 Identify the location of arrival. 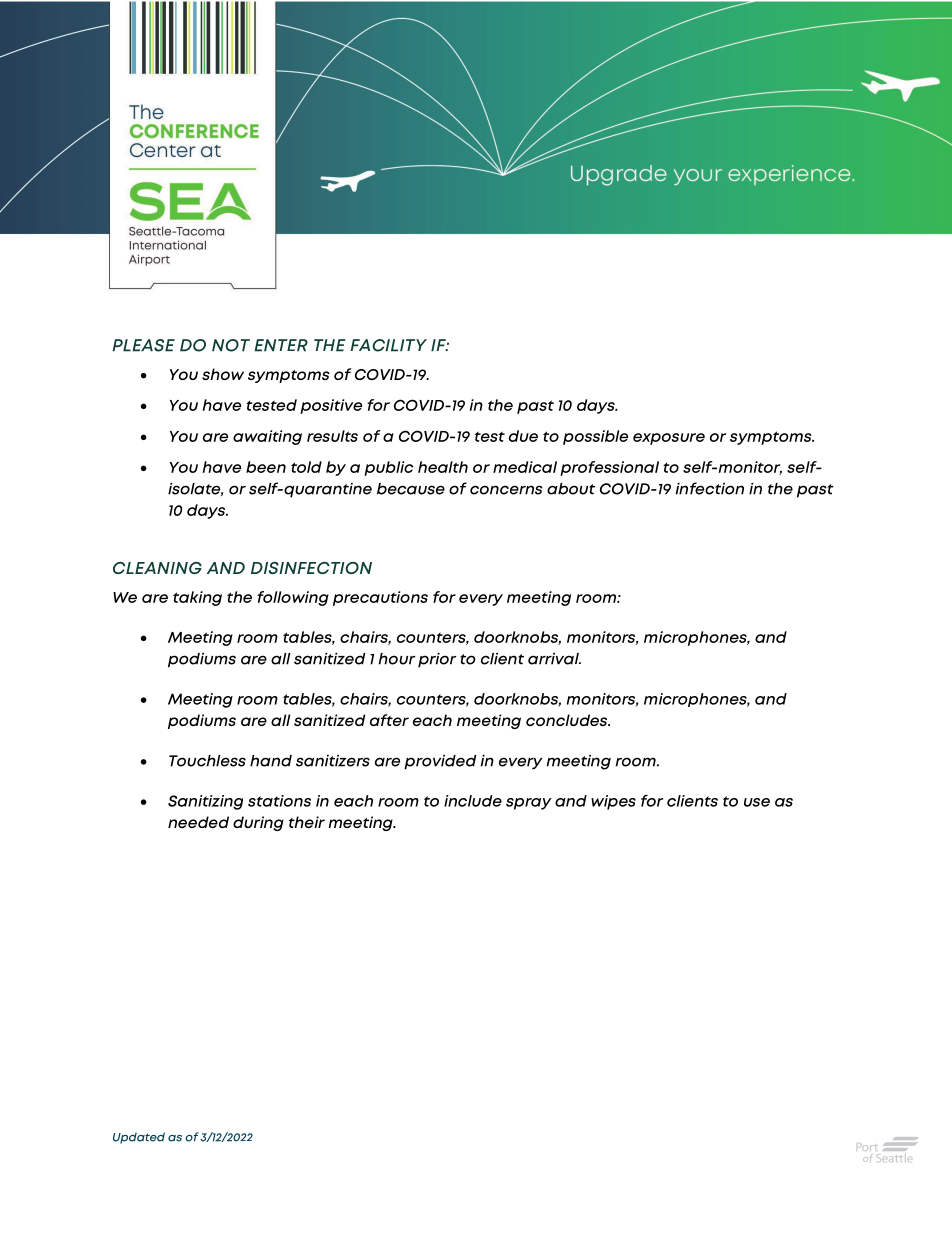
(554, 659).
